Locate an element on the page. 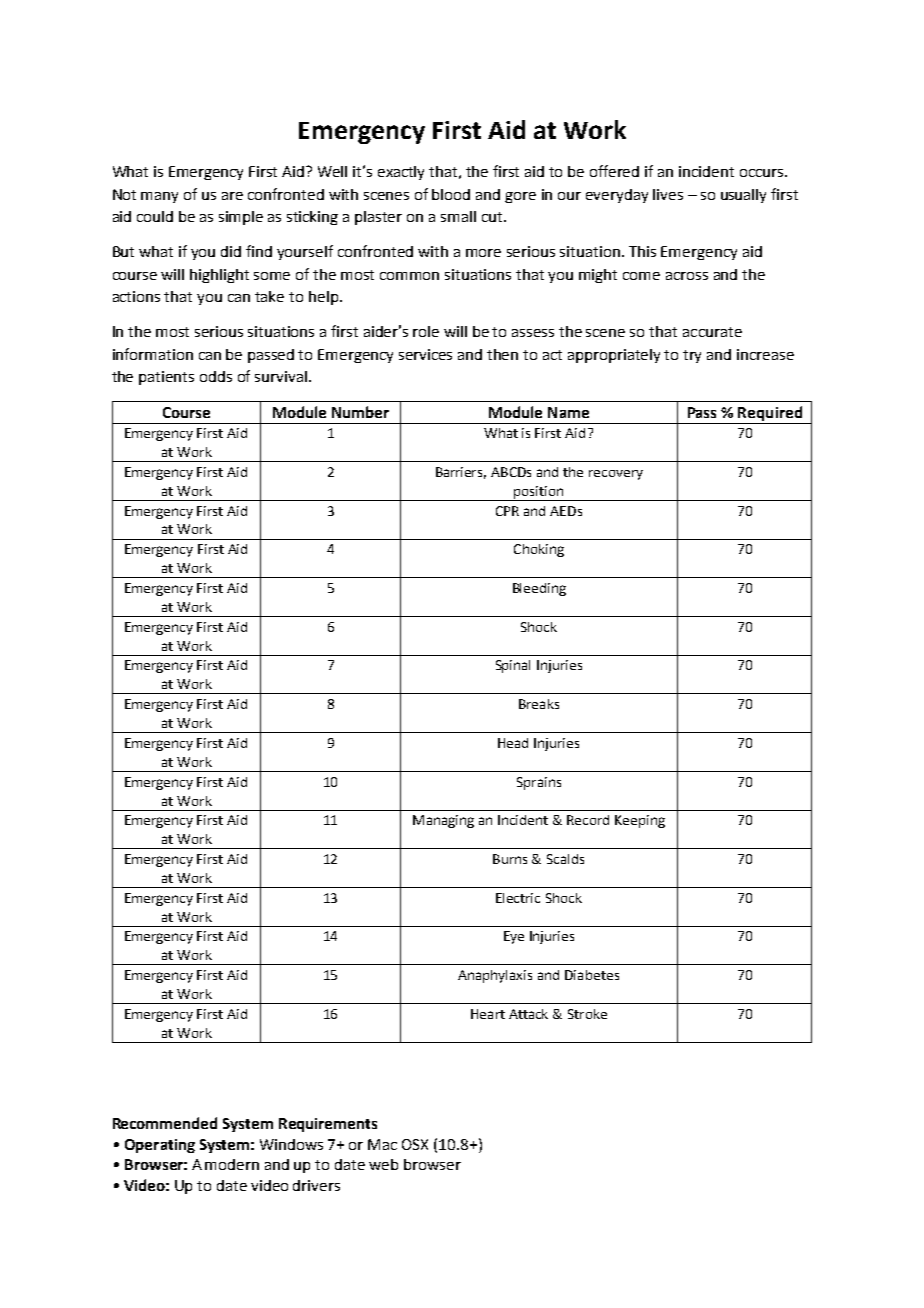 This document has width=924, height=1308. OSX is located at coordinates (415, 1144).
